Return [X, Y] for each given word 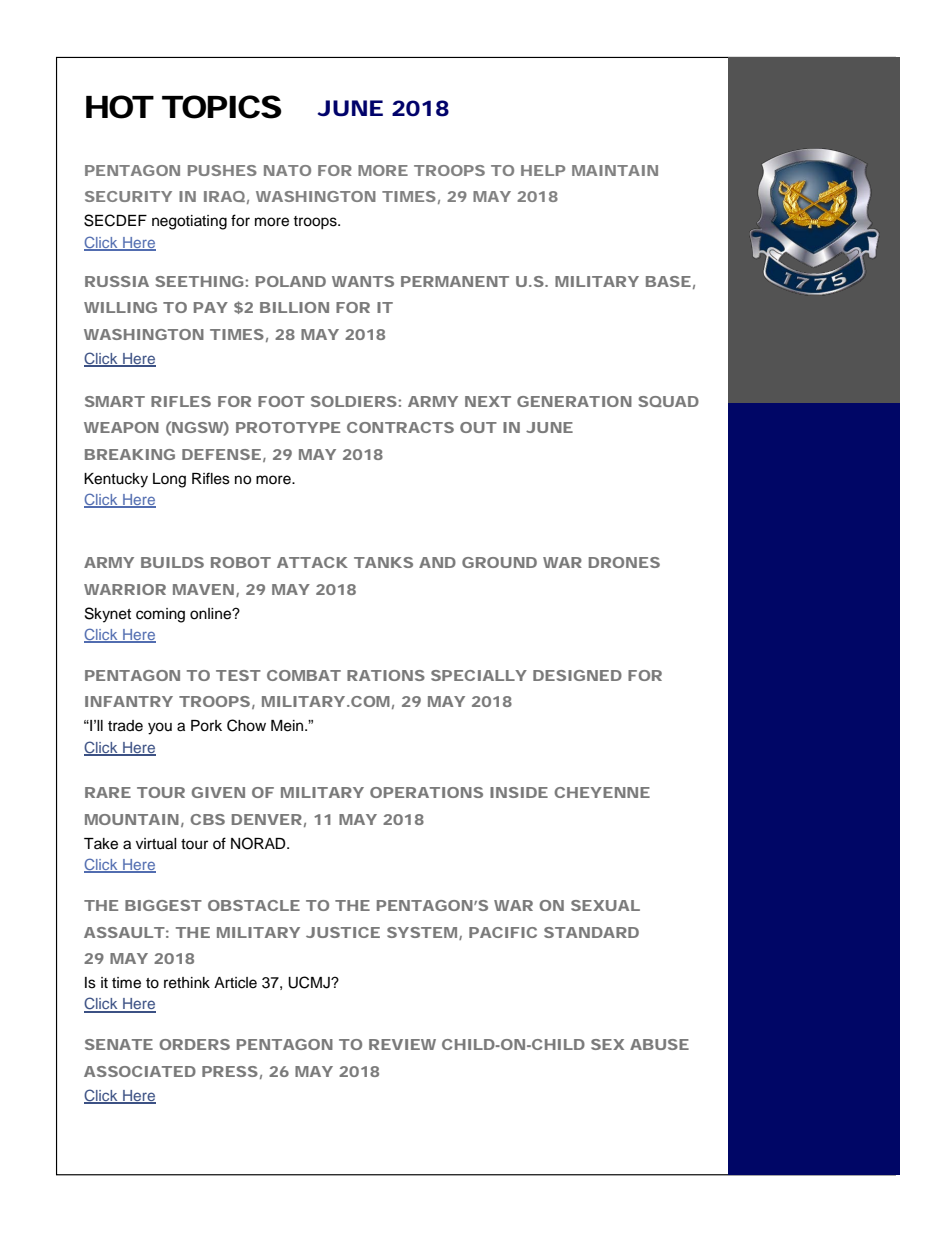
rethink [187, 983]
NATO [287, 170]
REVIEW [402, 1044]
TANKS [383, 562]
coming [160, 615]
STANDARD [591, 932]
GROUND [499, 562]
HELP [543, 170]
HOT [118, 107]
